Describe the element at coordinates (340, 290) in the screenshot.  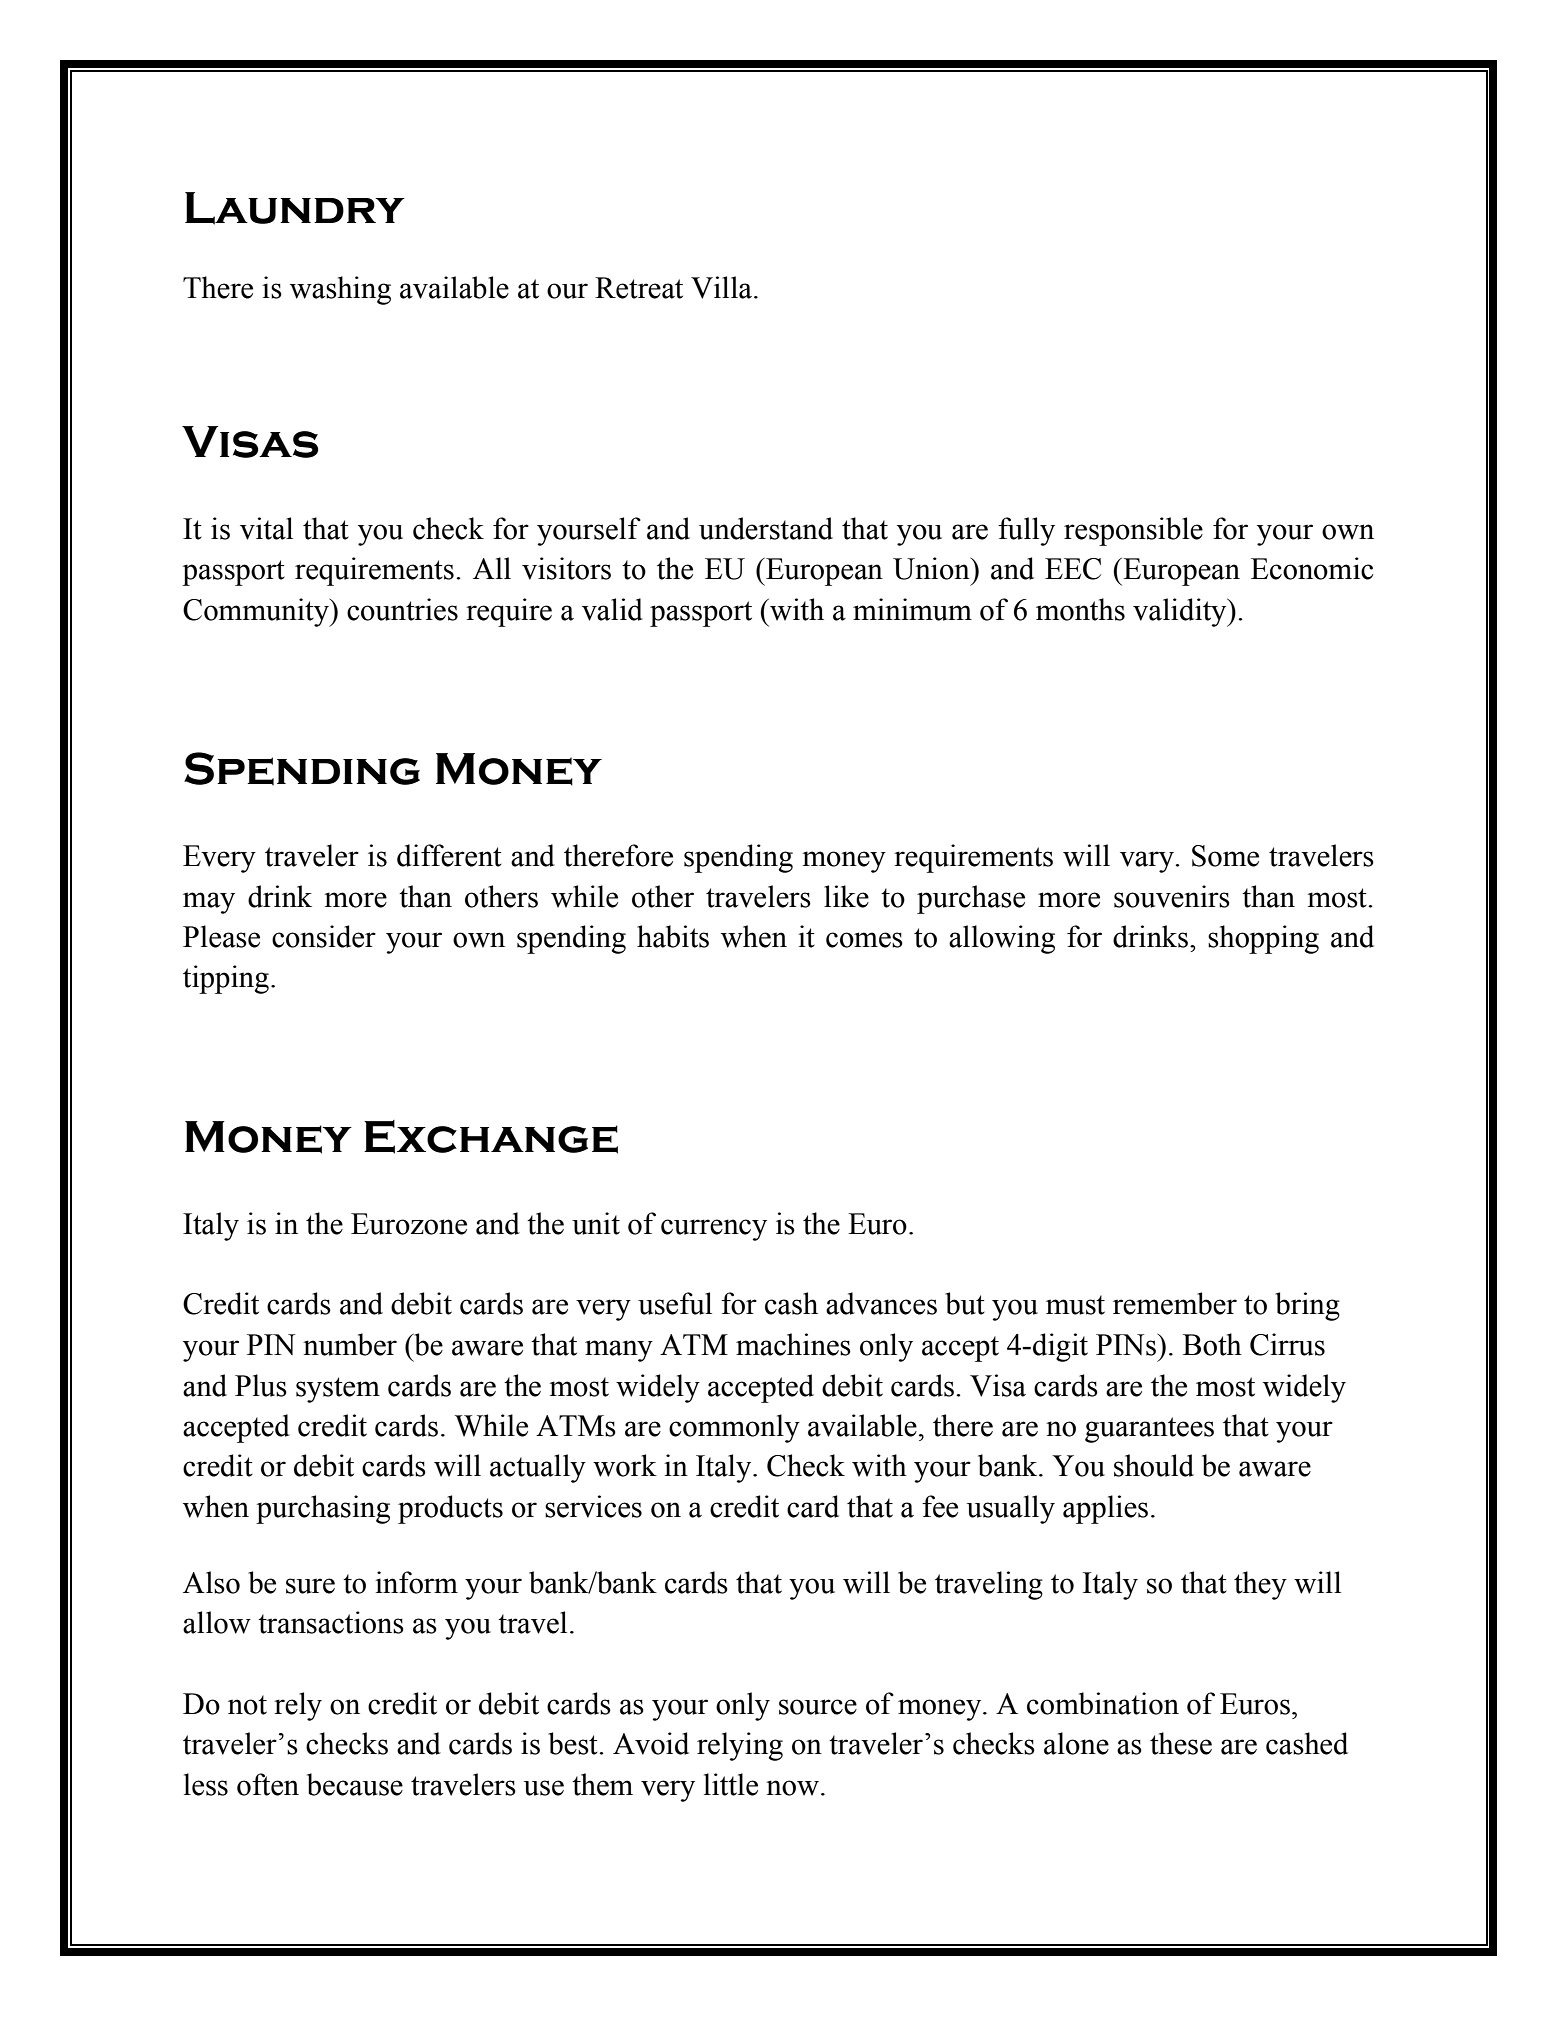
I see `washing` at that location.
